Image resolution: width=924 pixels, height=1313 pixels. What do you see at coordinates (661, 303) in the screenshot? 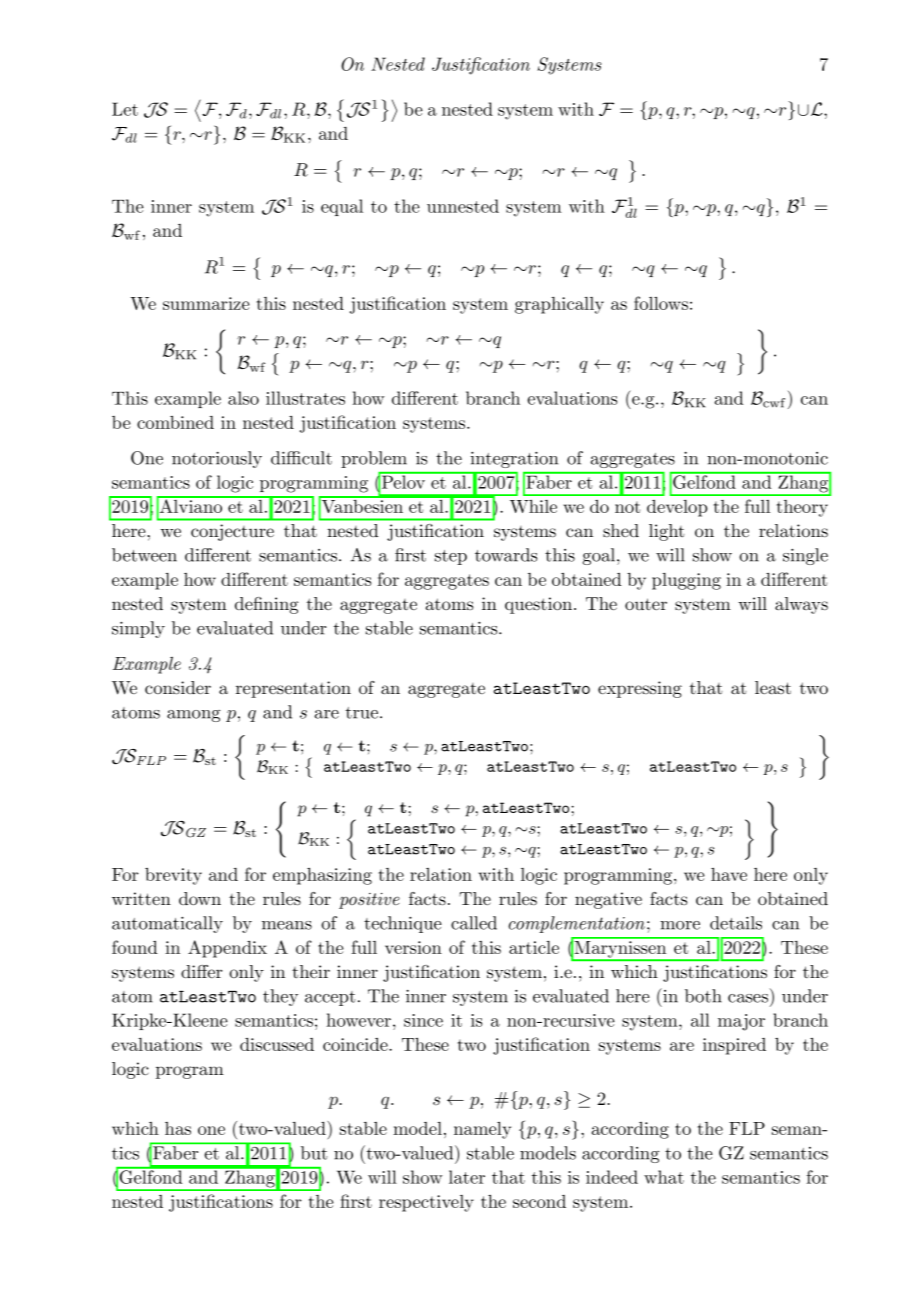
I see `follows` at bounding box center [661, 303].
